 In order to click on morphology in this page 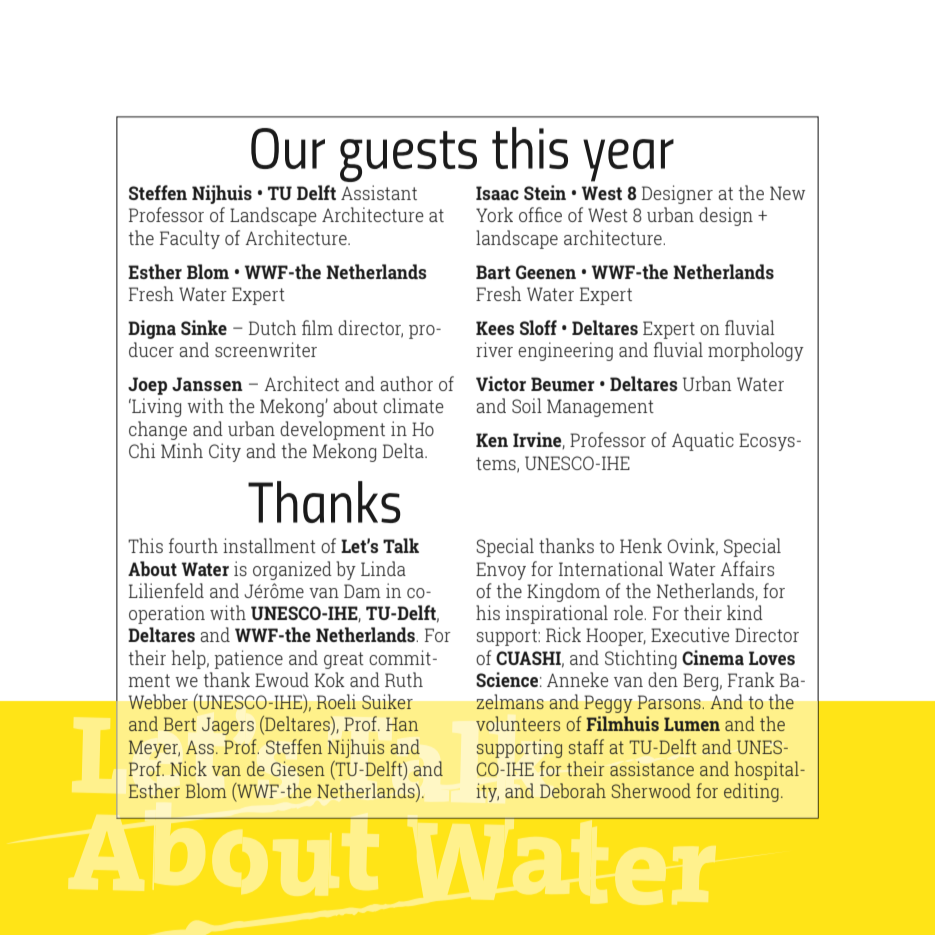, I will do `click(756, 351)`.
